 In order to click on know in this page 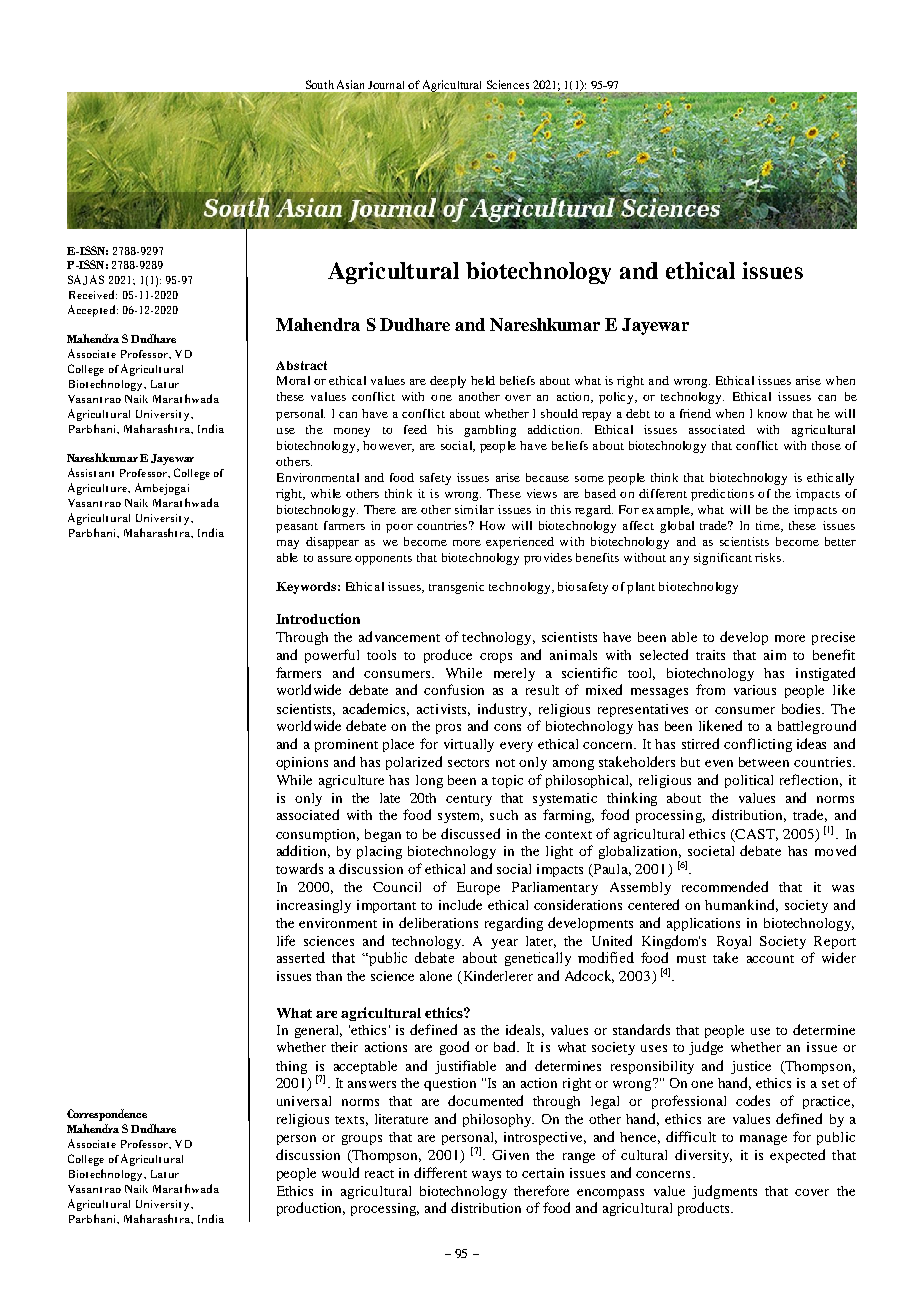, I will do `click(772, 413)`.
